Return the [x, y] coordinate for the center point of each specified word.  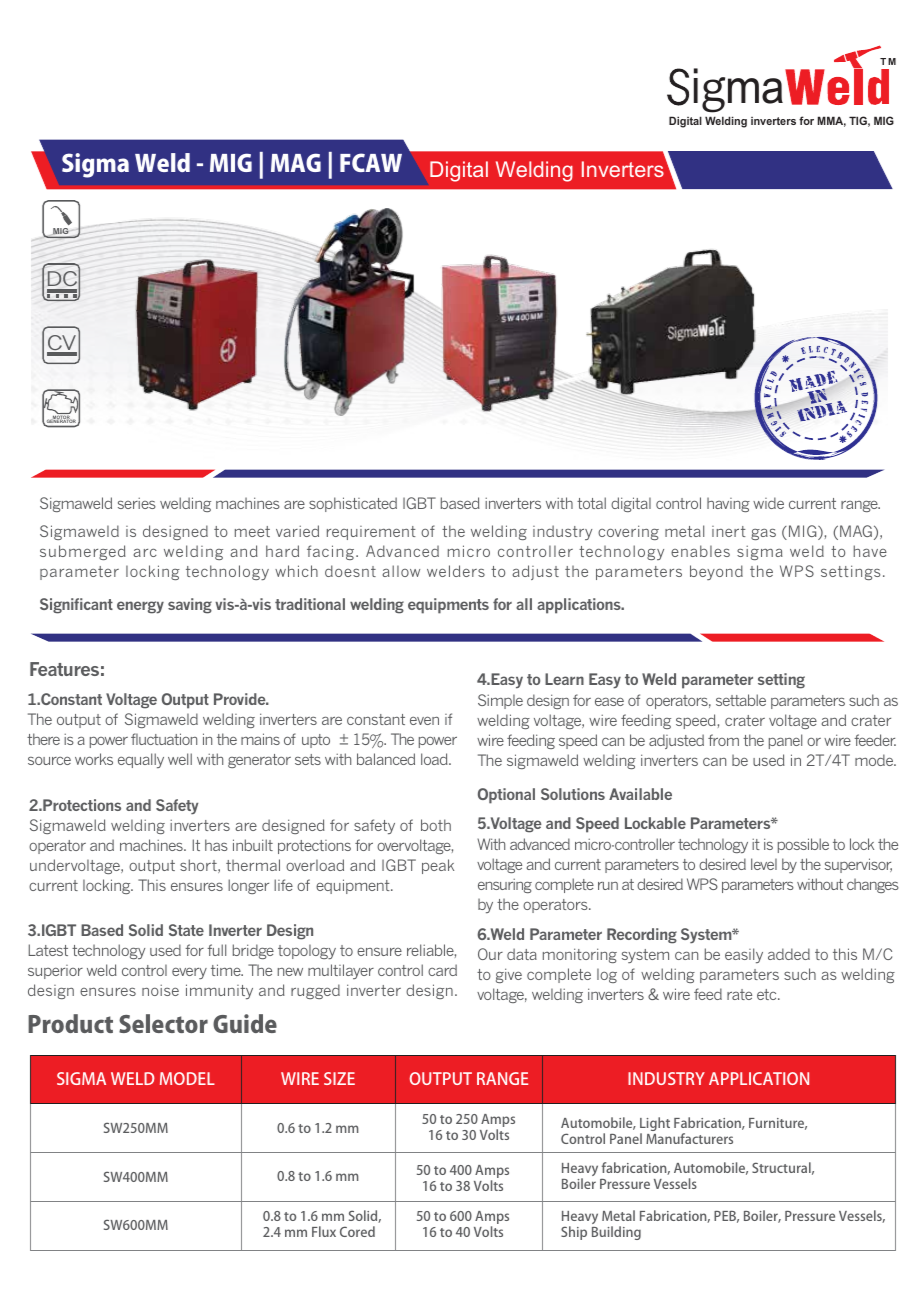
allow [401, 571]
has [216, 845]
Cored [357, 1231]
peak [438, 866]
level [764, 864]
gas [763, 534]
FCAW [371, 162]
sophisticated [353, 504]
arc [145, 552]
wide [768, 503]
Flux [324, 1231]
